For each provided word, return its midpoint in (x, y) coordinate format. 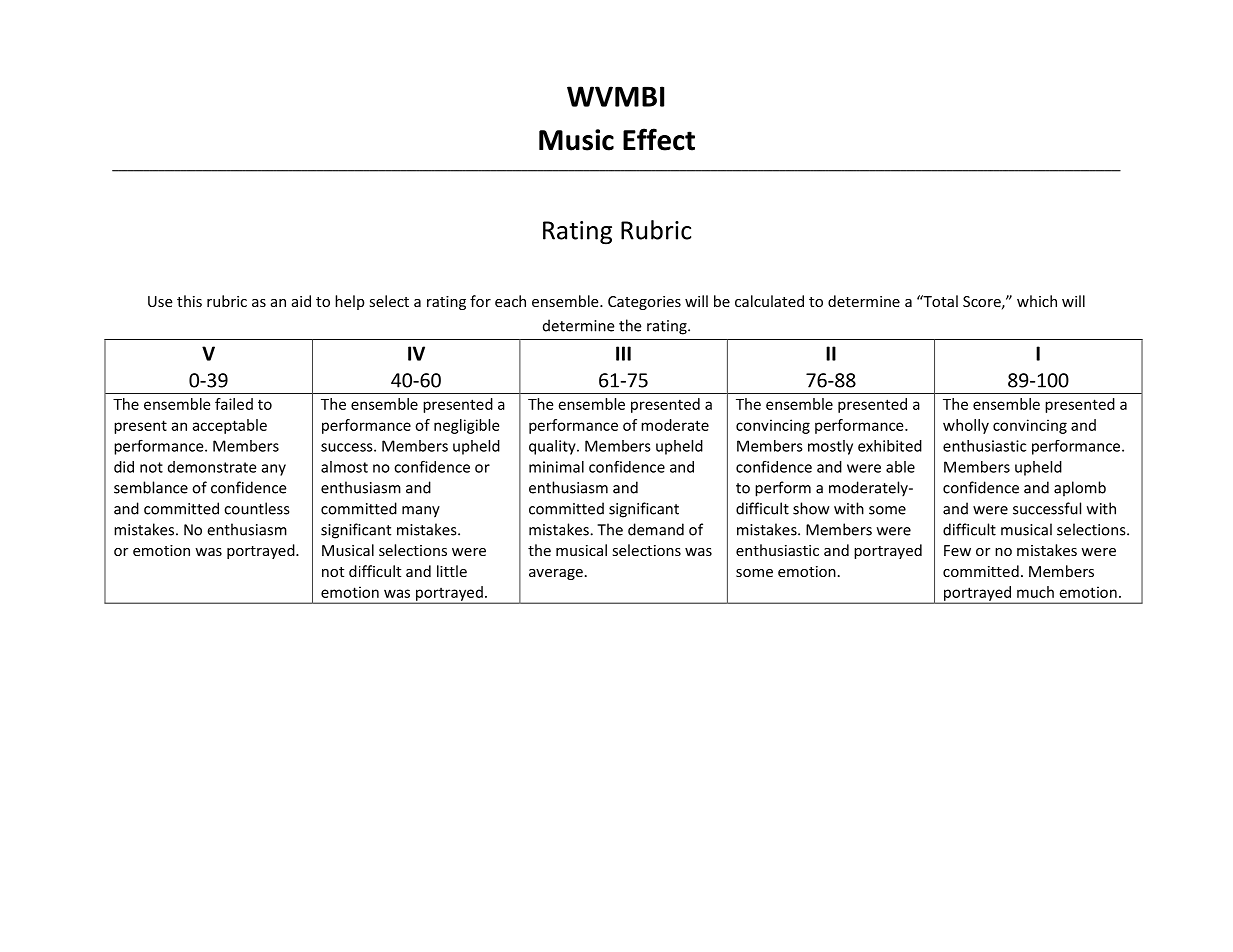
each (510, 301)
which (1037, 301)
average (556, 574)
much (1035, 592)
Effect (659, 139)
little (452, 571)
